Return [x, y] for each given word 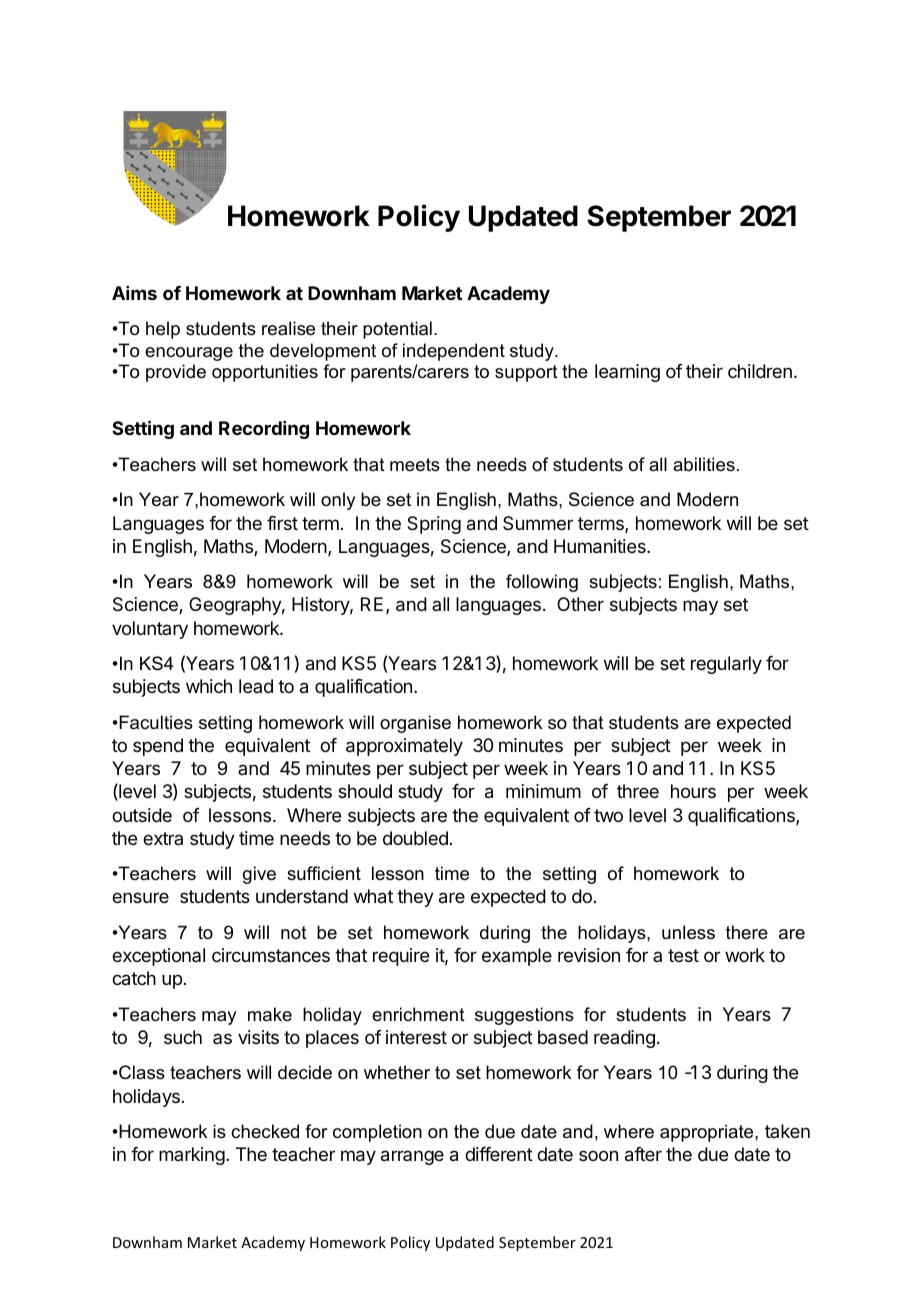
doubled [415, 838]
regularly [726, 665]
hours [693, 791]
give [259, 875]
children [760, 371]
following [542, 583]
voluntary [150, 630]
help [163, 330]
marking [192, 1156]
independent [454, 352]
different [499, 1154]
